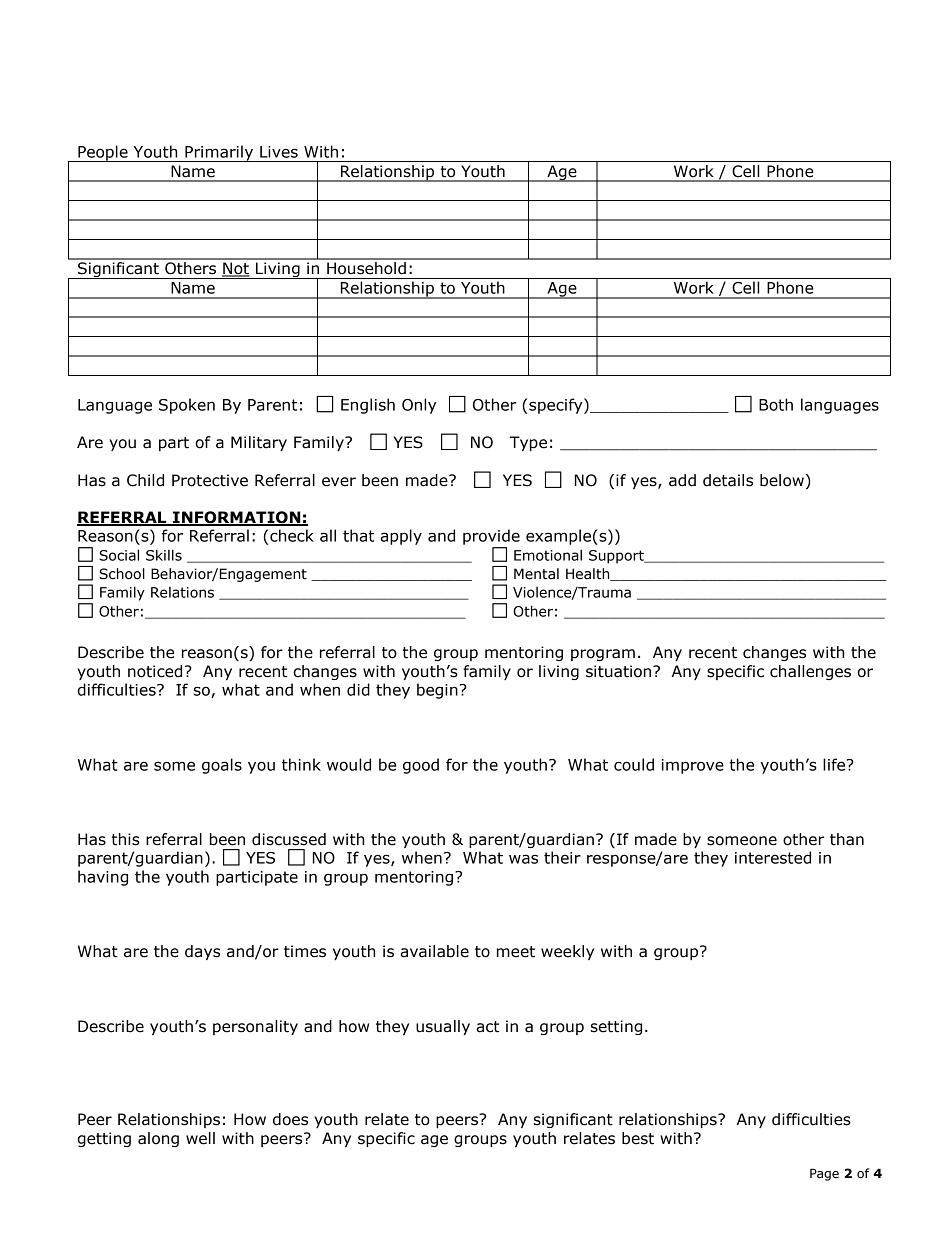 This page has height=1233, width=952. I want to click on interested, so click(773, 857).
